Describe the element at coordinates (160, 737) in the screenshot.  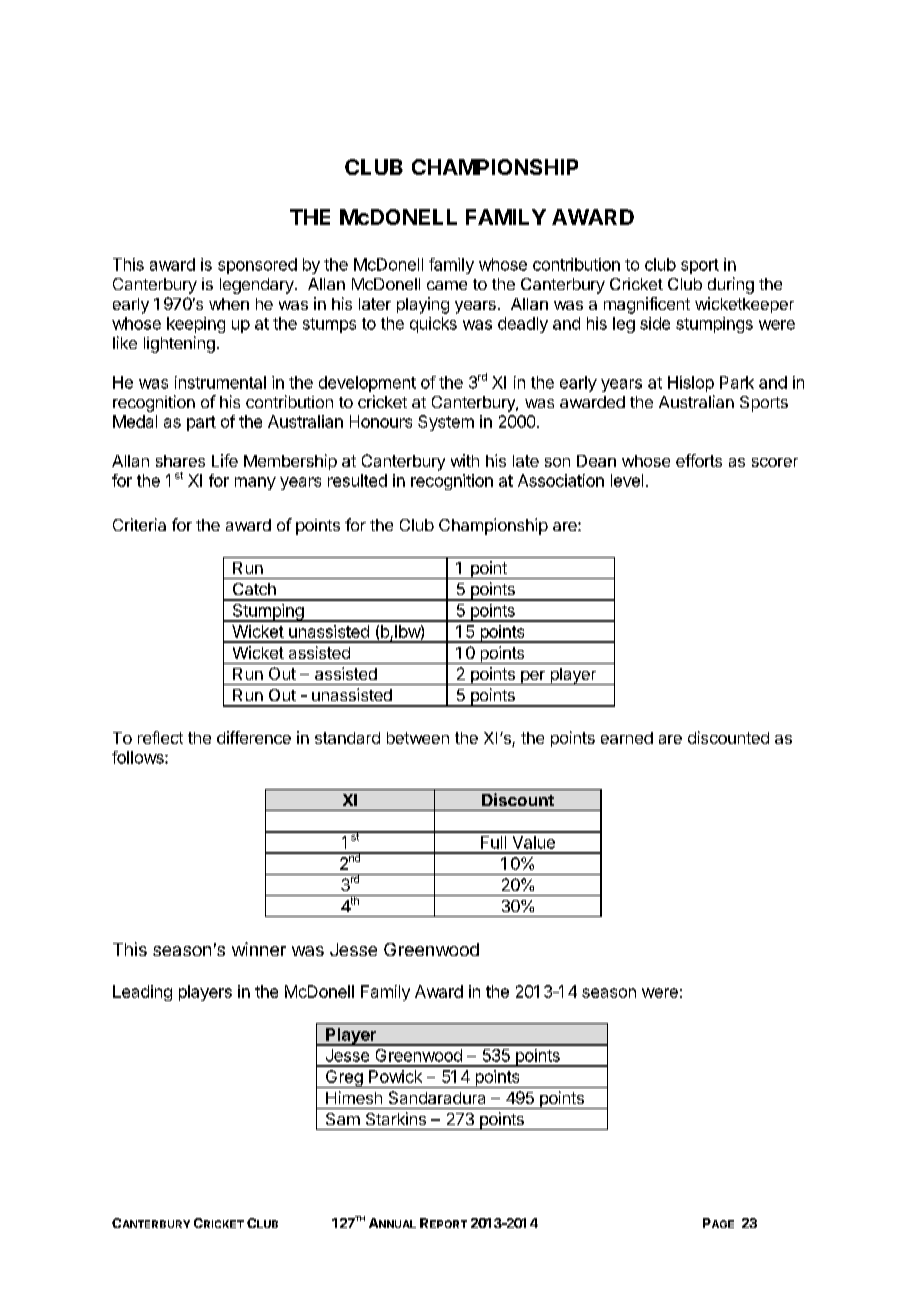
I see `reflect` at that location.
